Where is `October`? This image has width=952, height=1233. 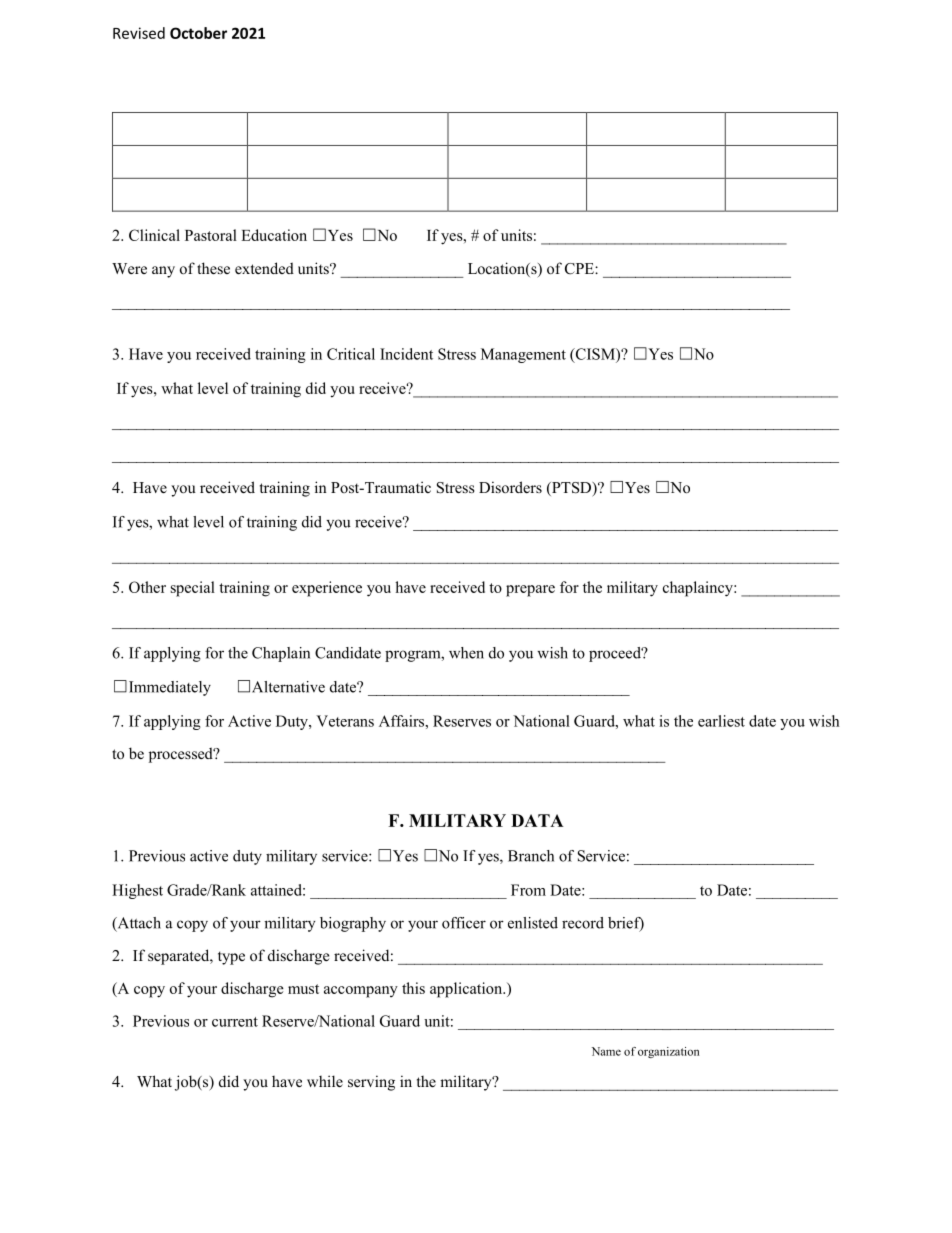
October is located at coordinates (198, 33).
